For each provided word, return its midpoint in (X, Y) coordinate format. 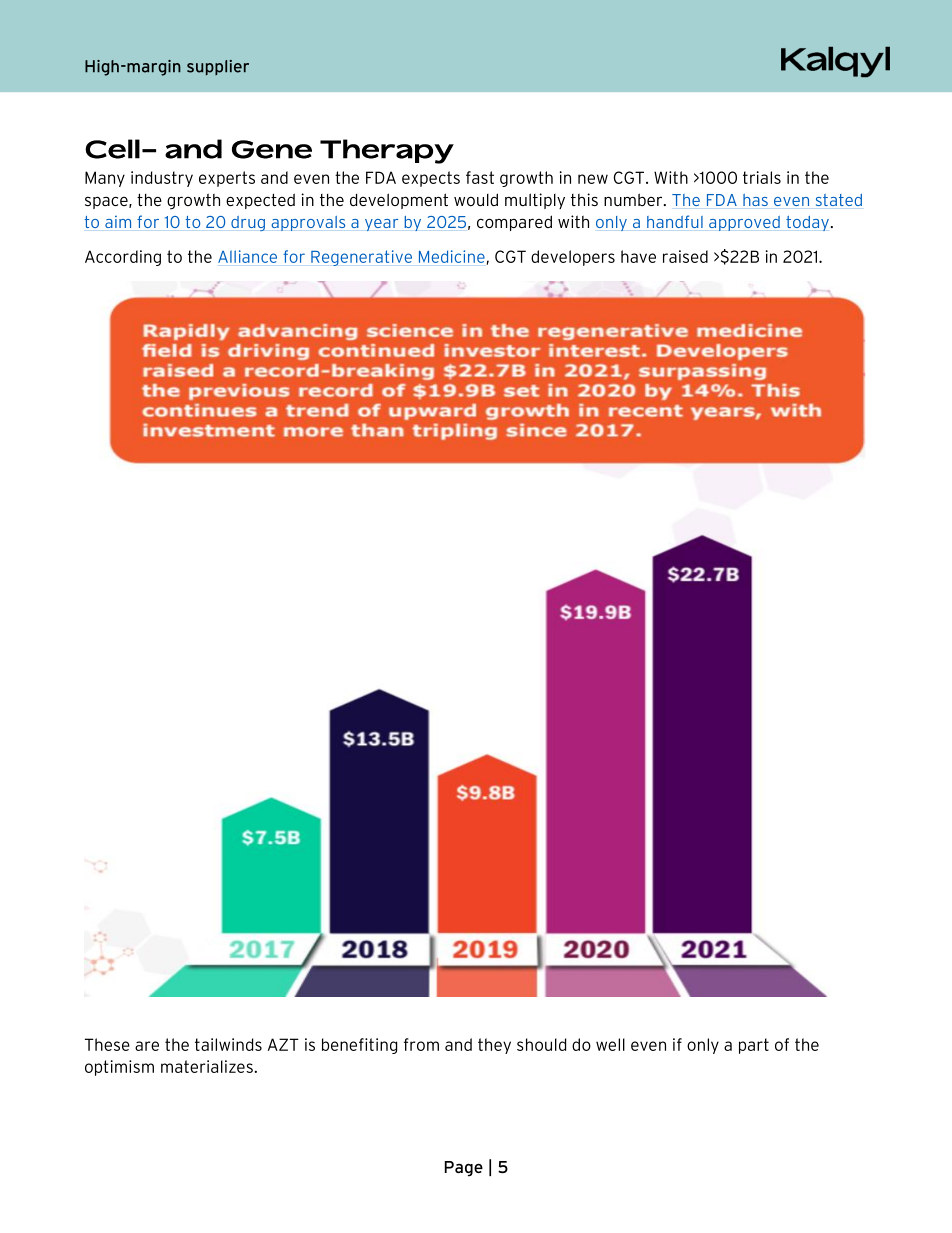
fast (480, 177)
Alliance (247, 256)
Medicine (452, 256)
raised (685, 256)
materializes (208, 1066)
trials (762, 177)
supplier (218, 67)
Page (464, 1169)
